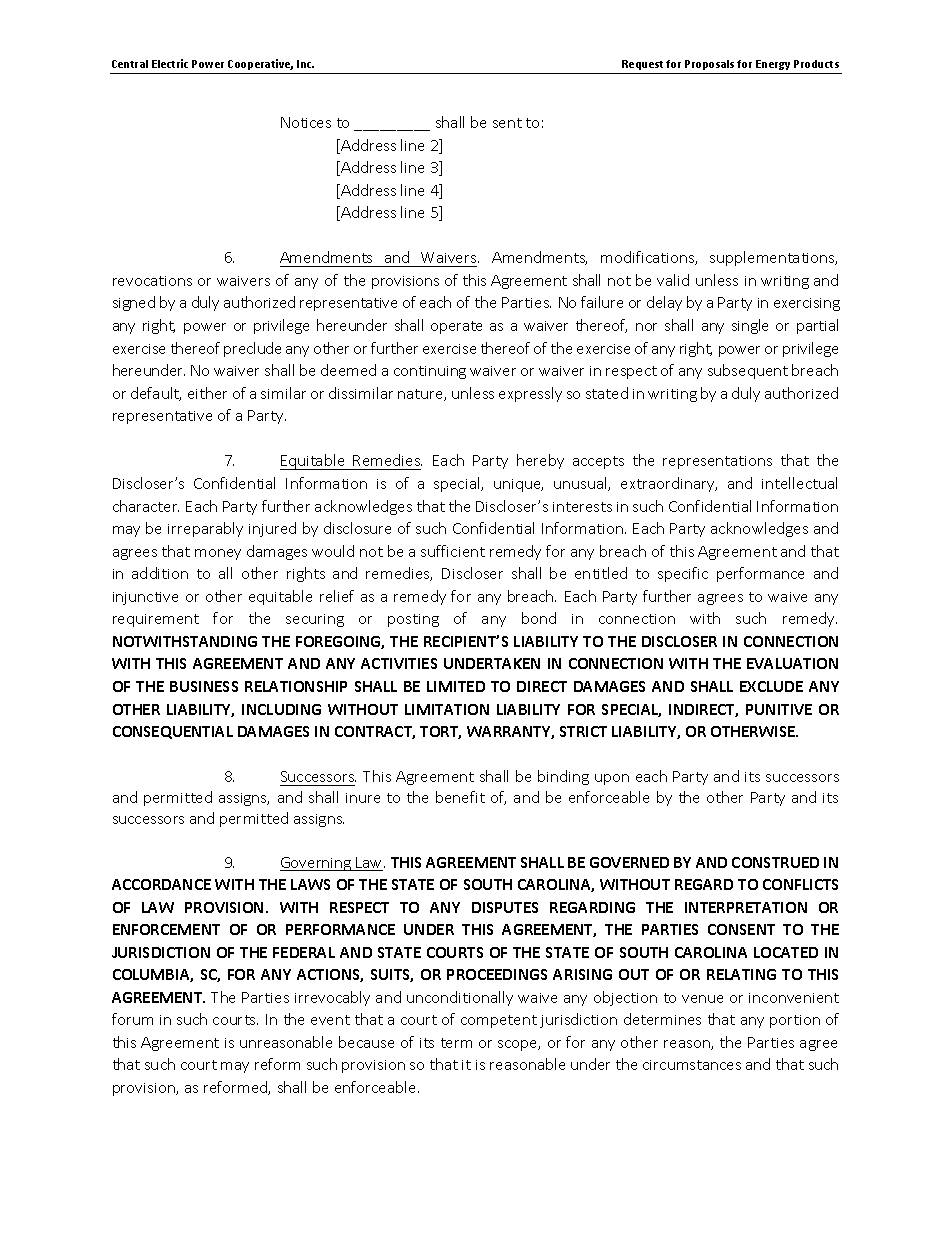 The image size is (952, 1233). I want to click on operate, so click(456, 327).
